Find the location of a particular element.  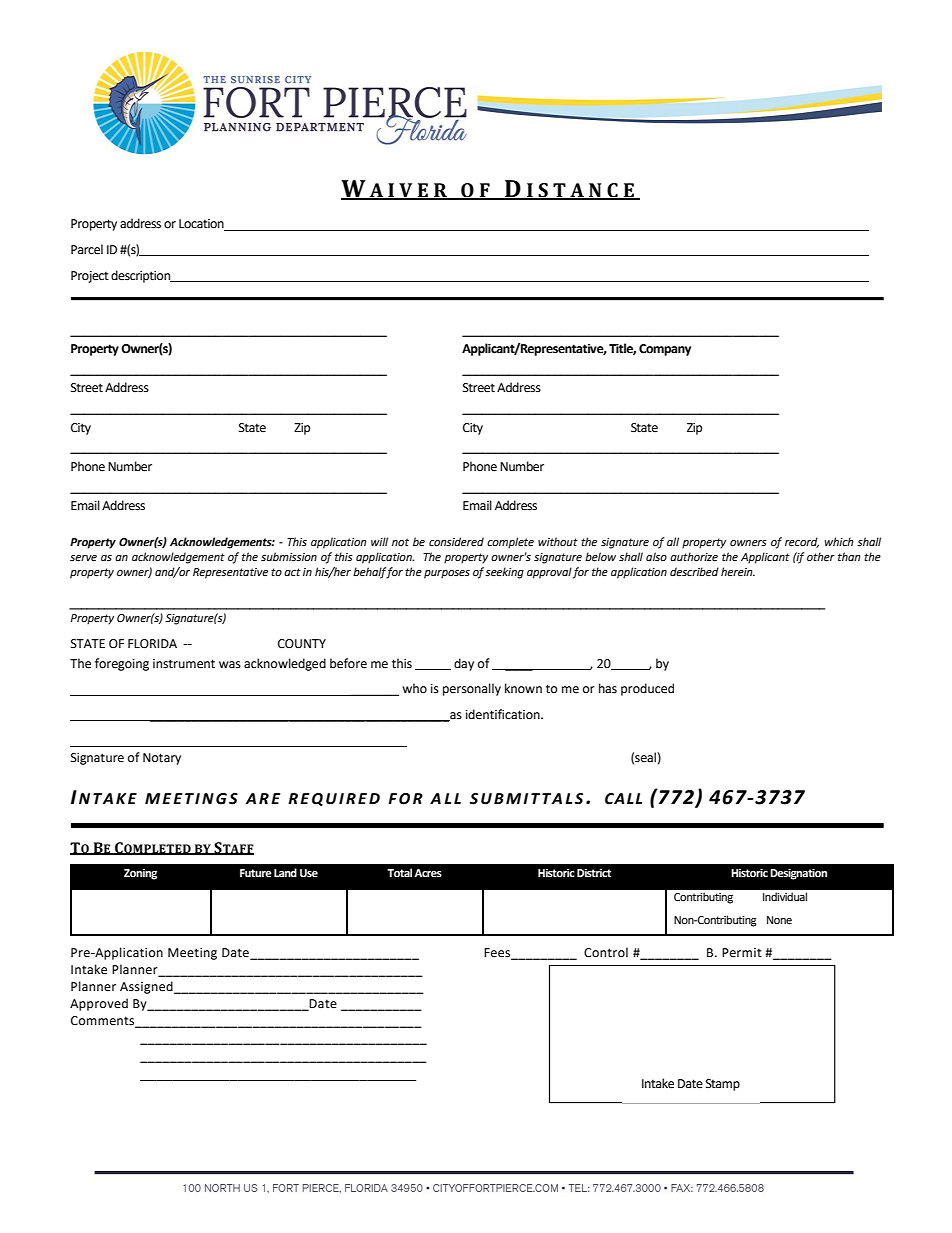

Notary is located at coordinates (162, 759).
